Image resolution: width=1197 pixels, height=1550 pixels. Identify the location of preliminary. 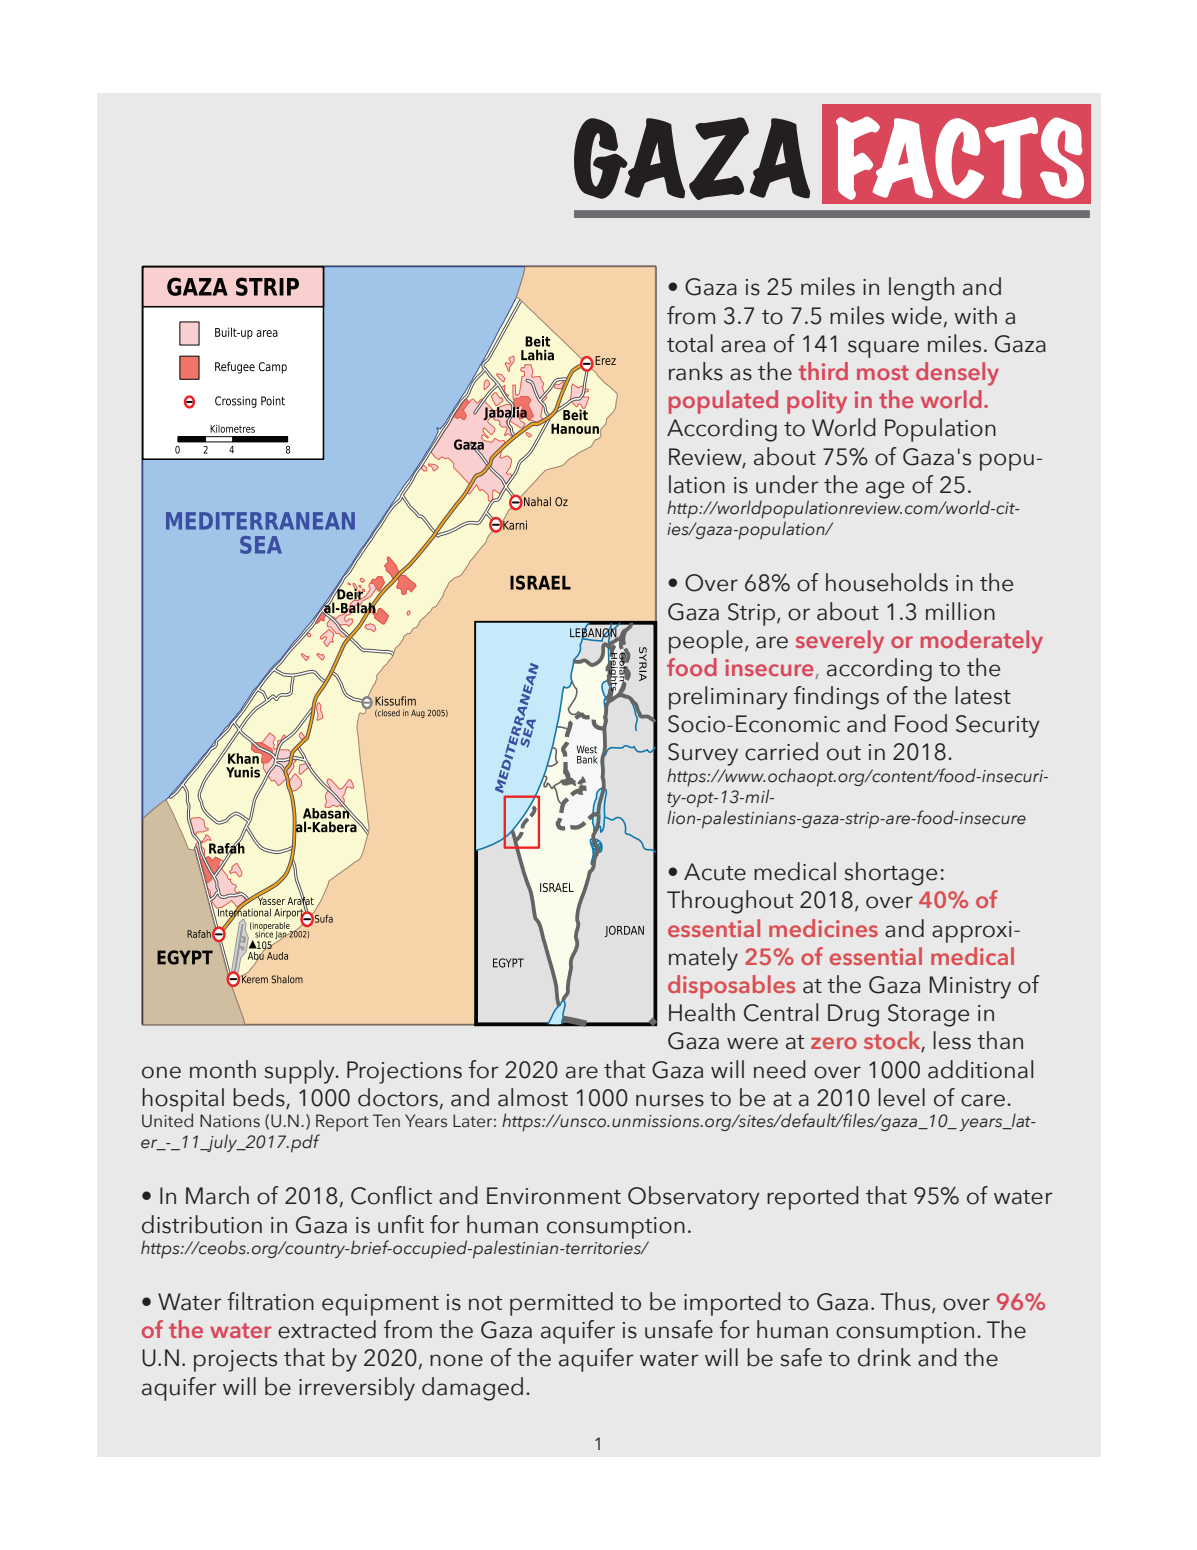
(728, 698).
